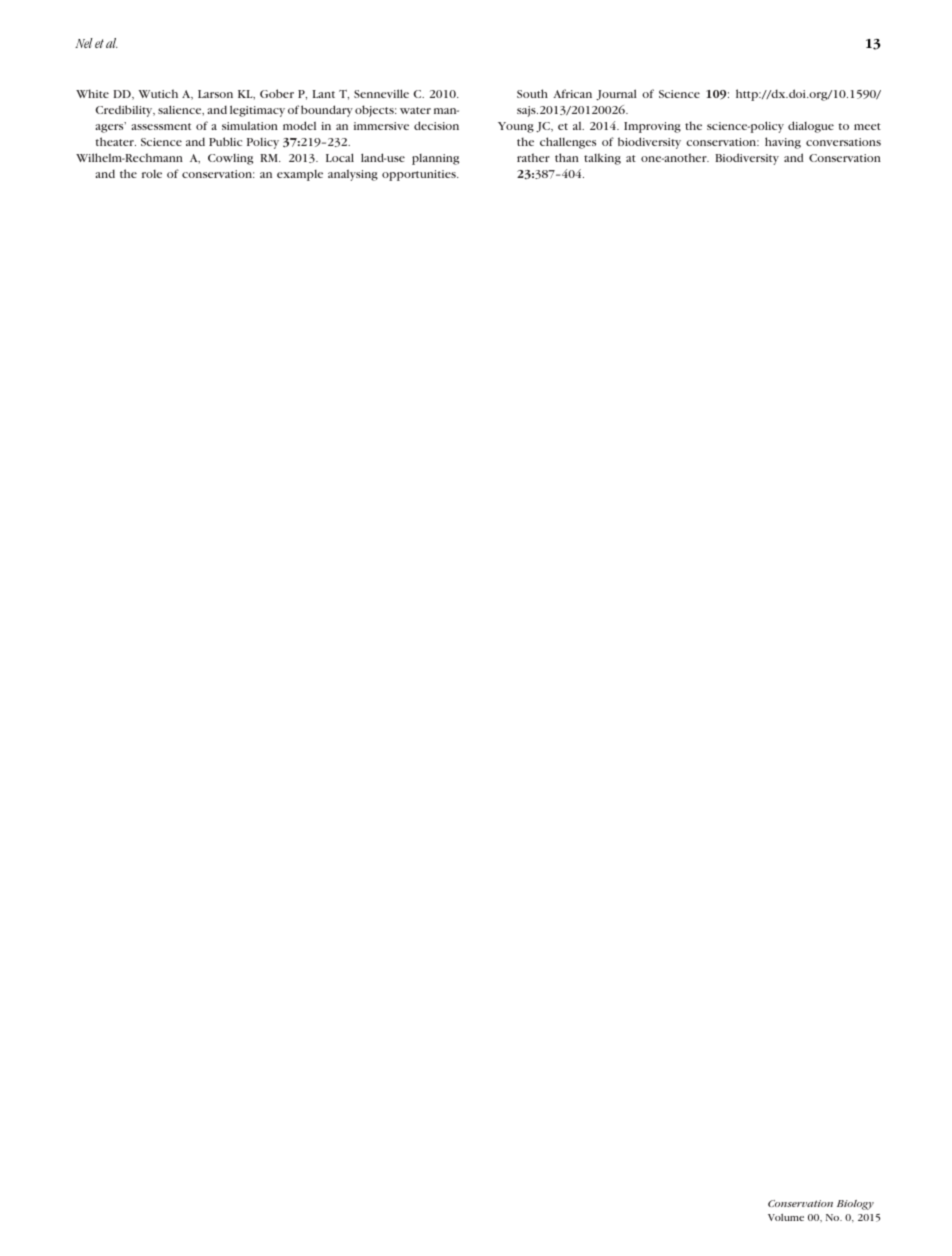  Describe the element at coordinates (353, 175) in the page. I see `analysing` at that location.
